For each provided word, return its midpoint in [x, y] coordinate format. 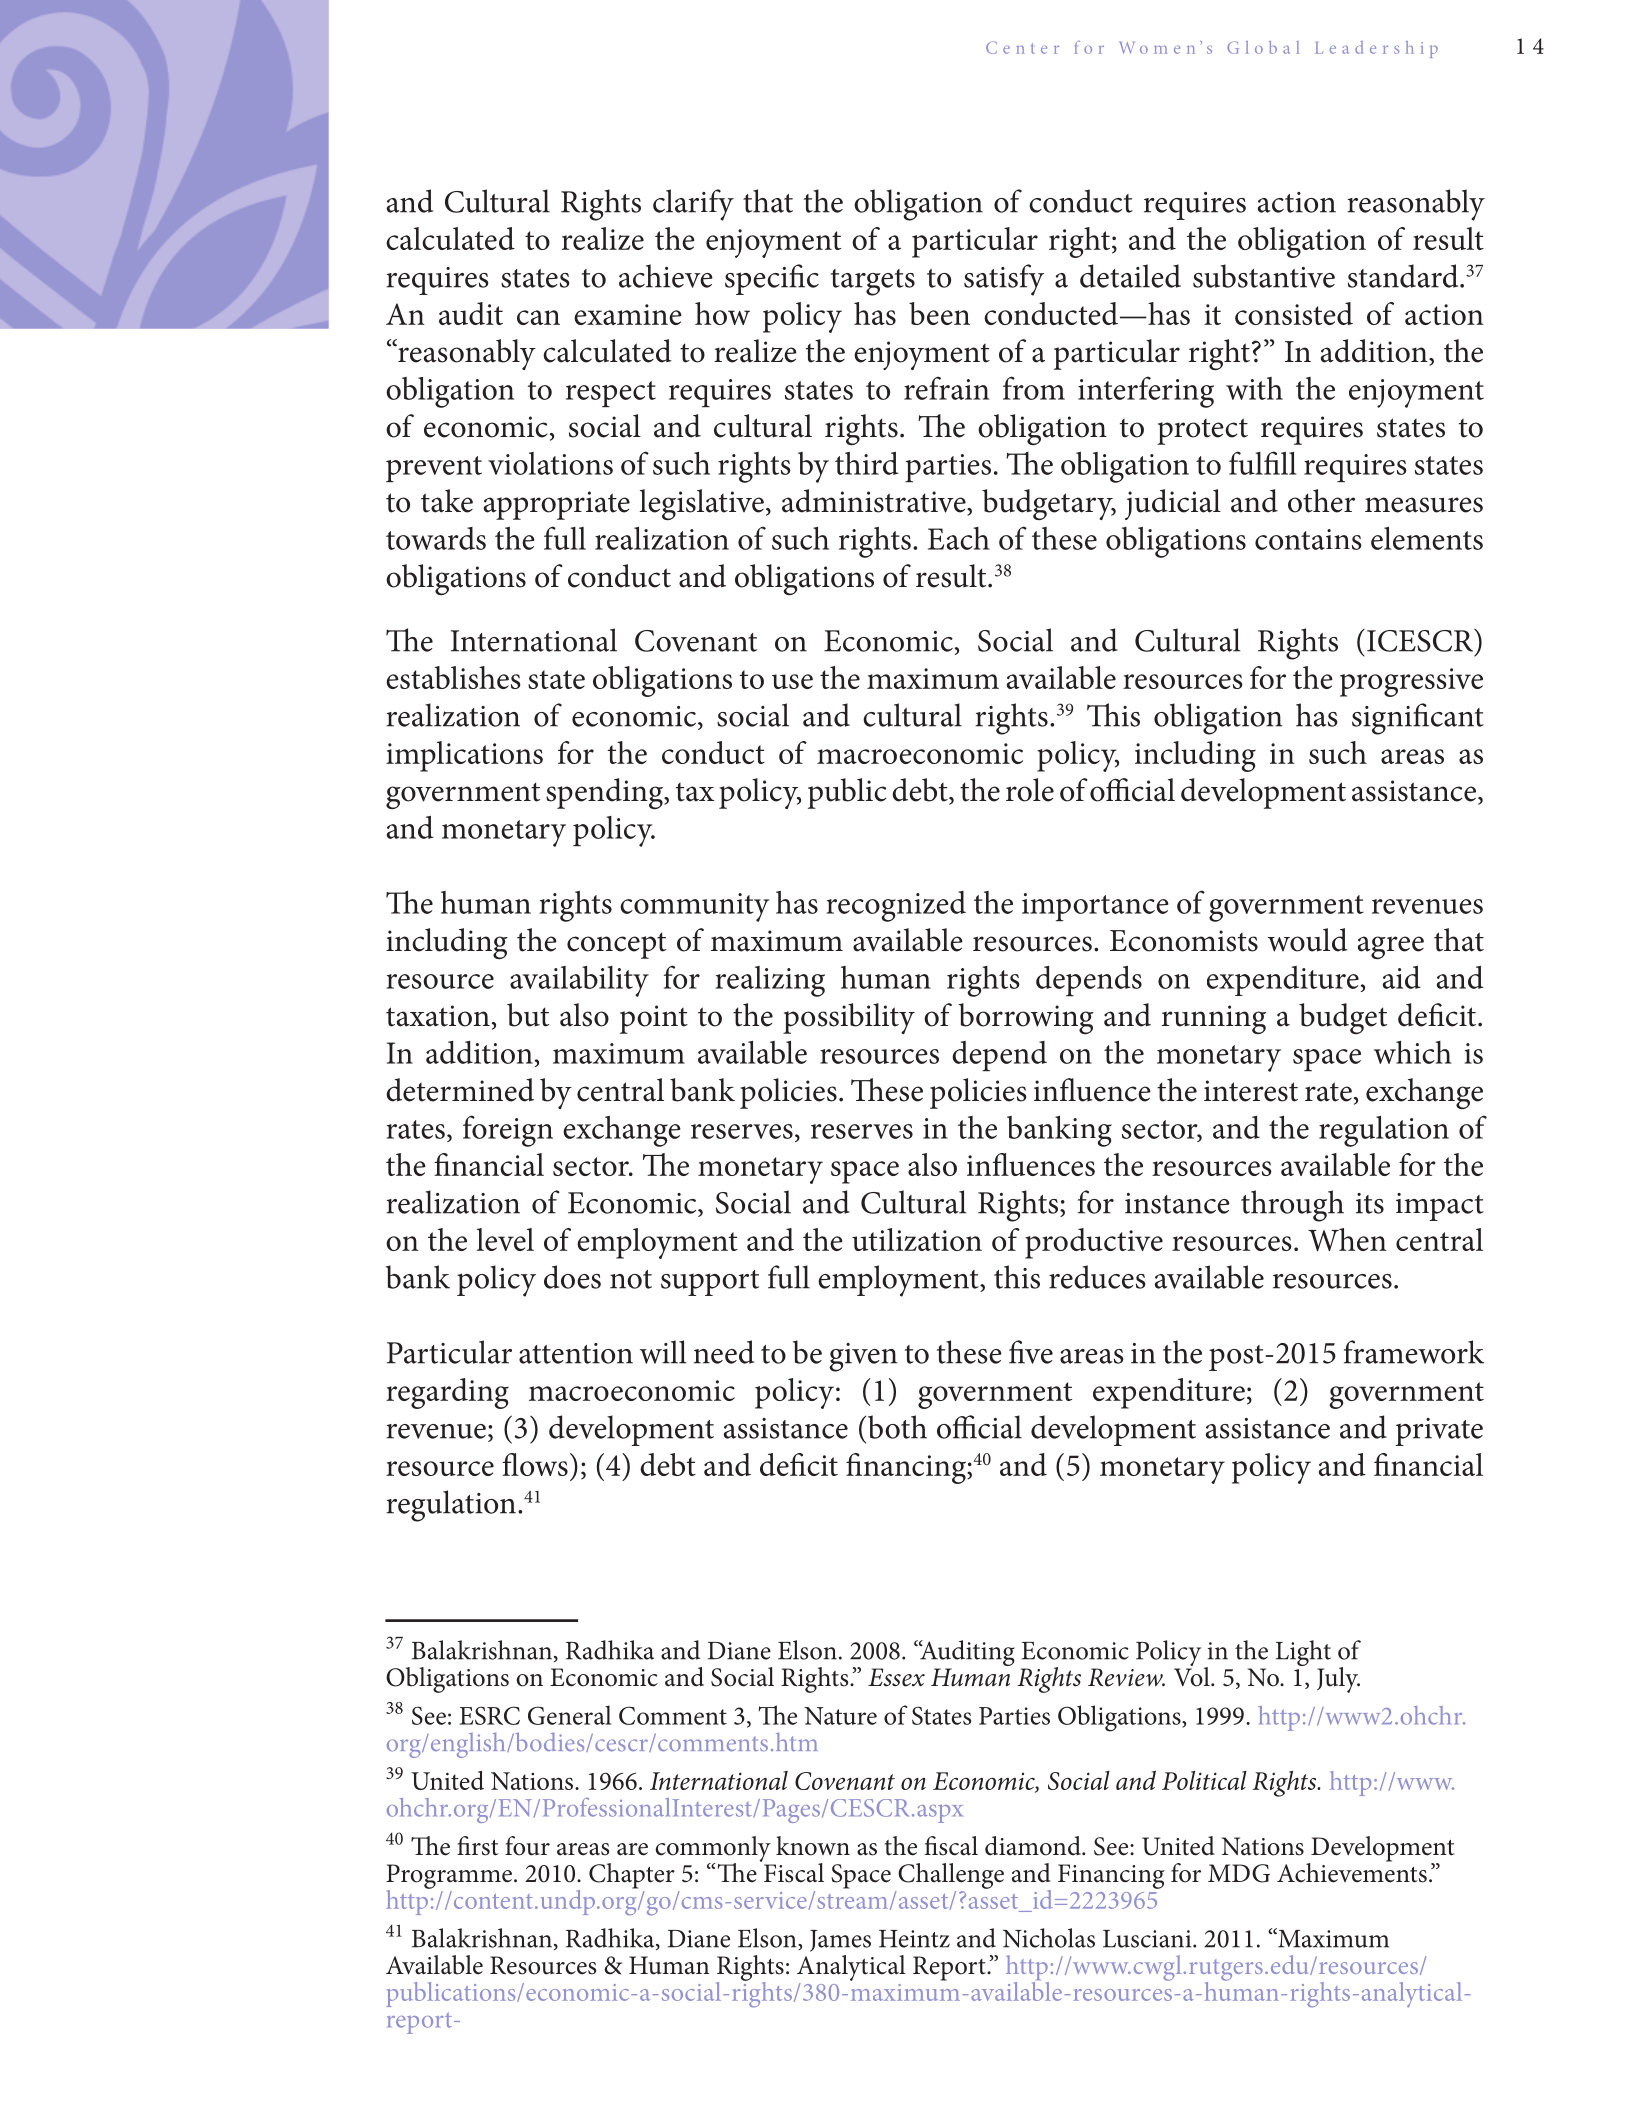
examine [628, 314]
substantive [1264, 276]
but [528, 1015]
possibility [849, 1018]
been [939, 313]
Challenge [951, 1876]
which [1413, 1052]
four [527, 1846]
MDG [1239, 1873]
